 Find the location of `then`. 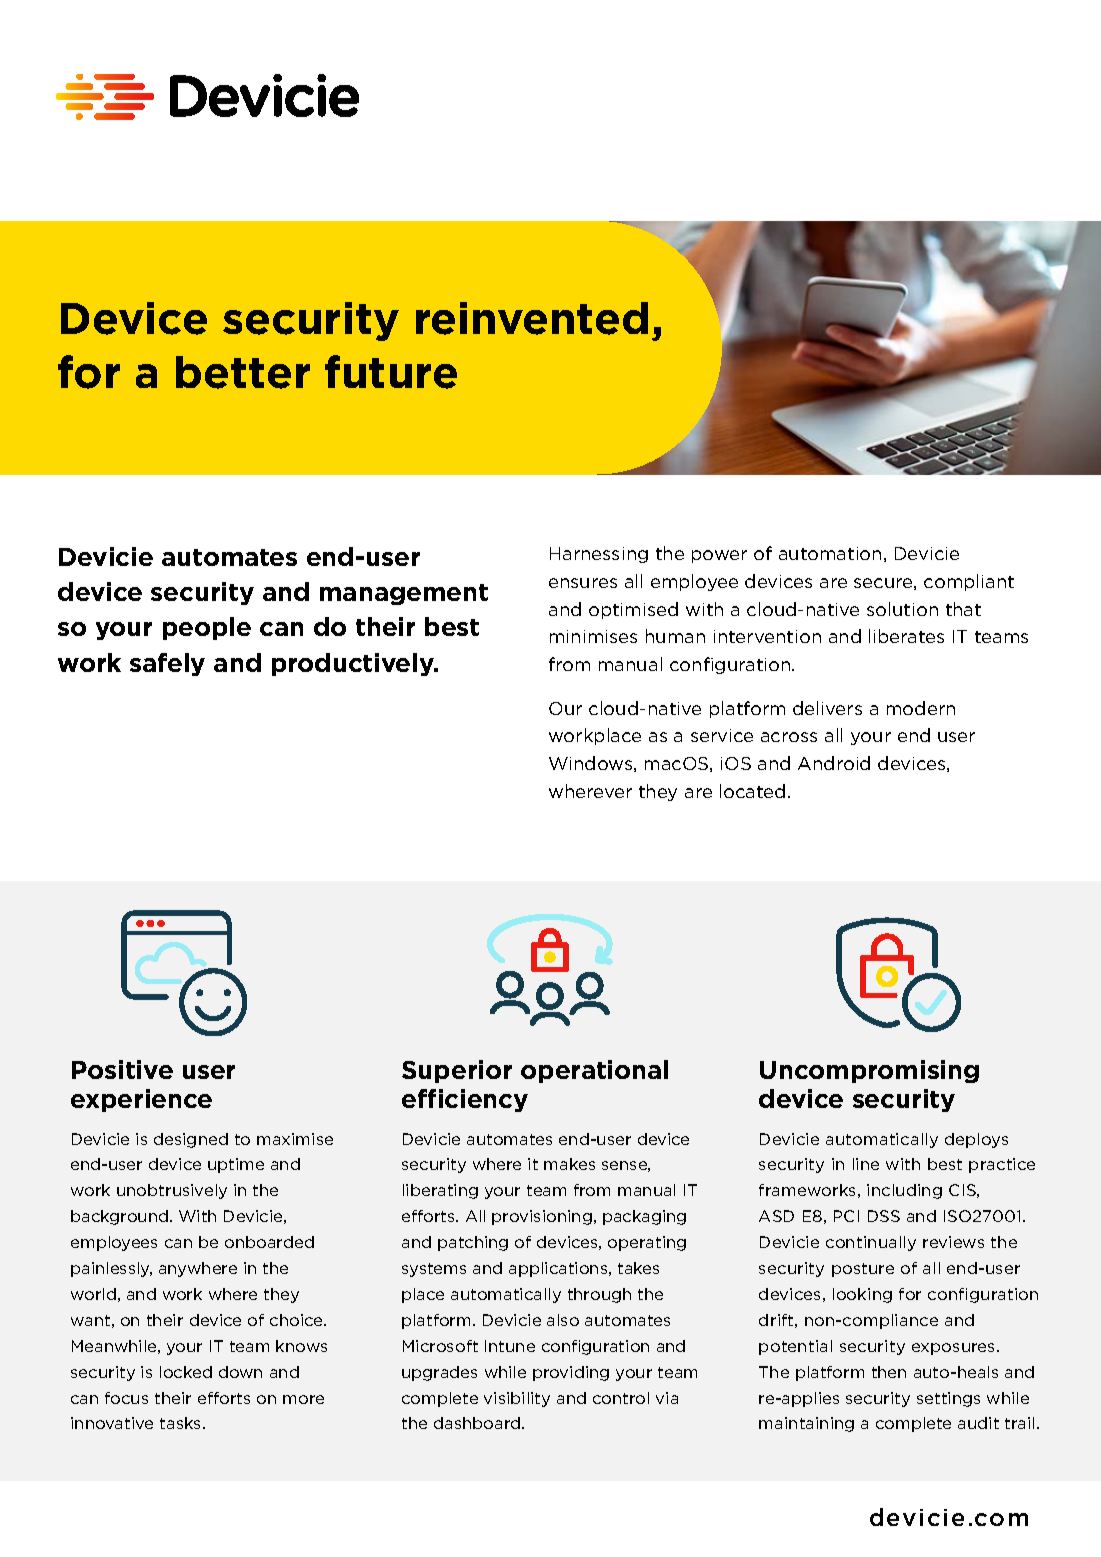

then is located at coordinates (889, 1372).
